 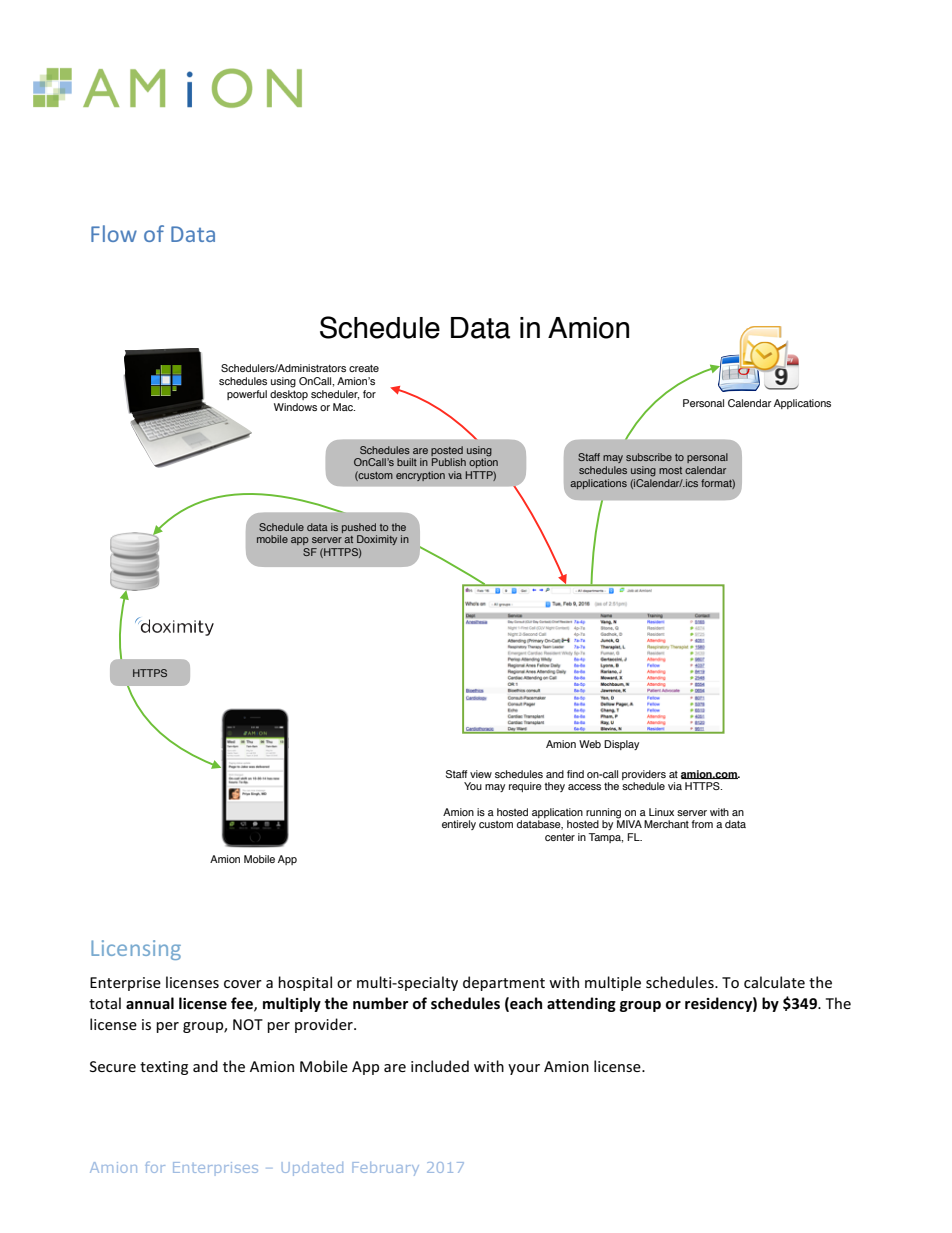 I want to click on create, so click(x=364, y=368).
